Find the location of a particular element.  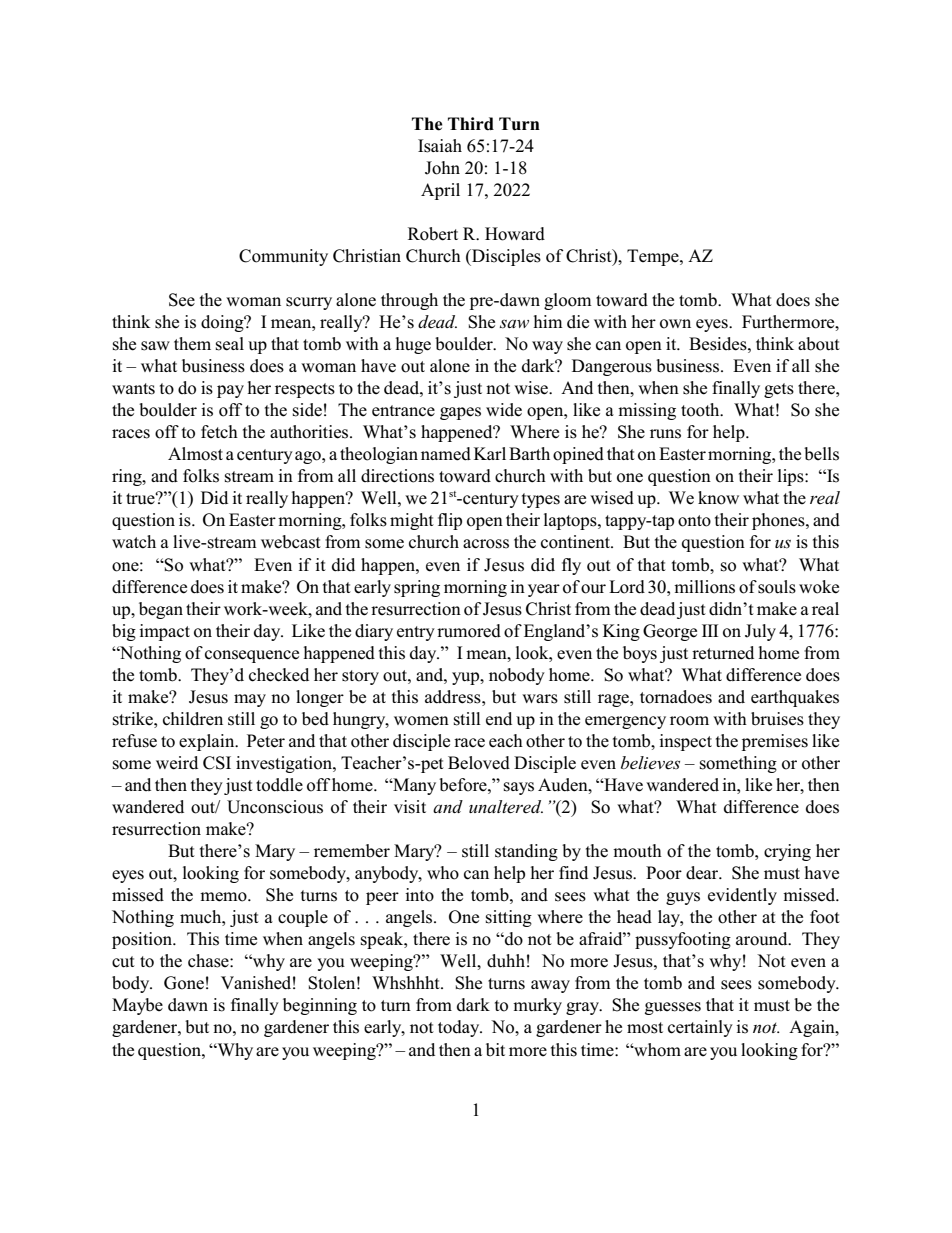

Community is located at coordinates (283, 257).
